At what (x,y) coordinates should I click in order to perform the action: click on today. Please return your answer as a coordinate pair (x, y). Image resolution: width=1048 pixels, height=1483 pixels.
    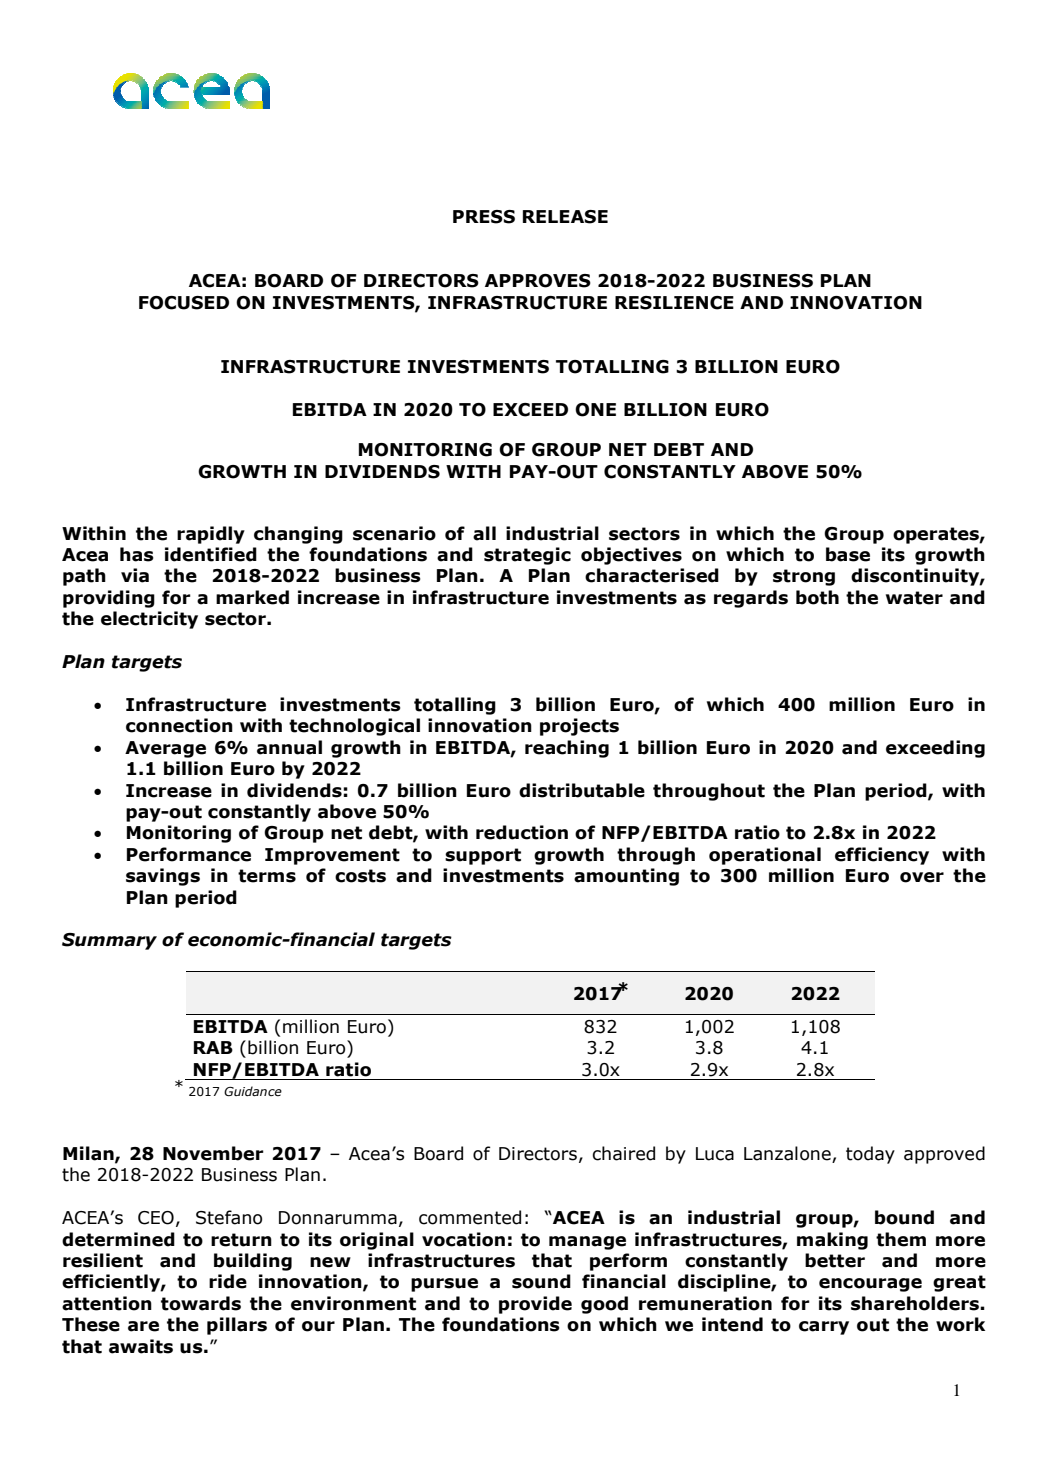
    Looking at the image, I should click on (870, 1155).
